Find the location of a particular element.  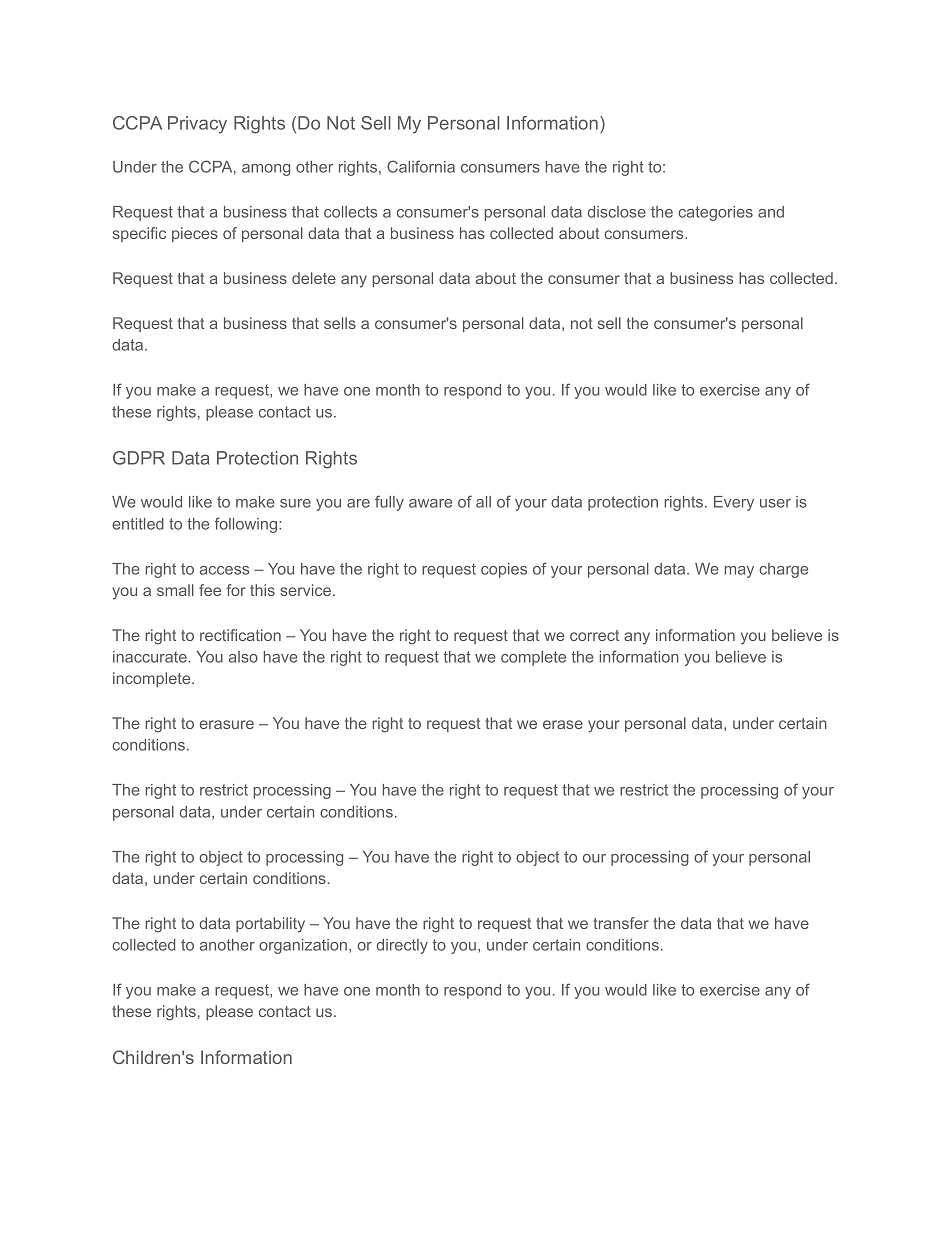

categories is located at coordinates (715, 213).
